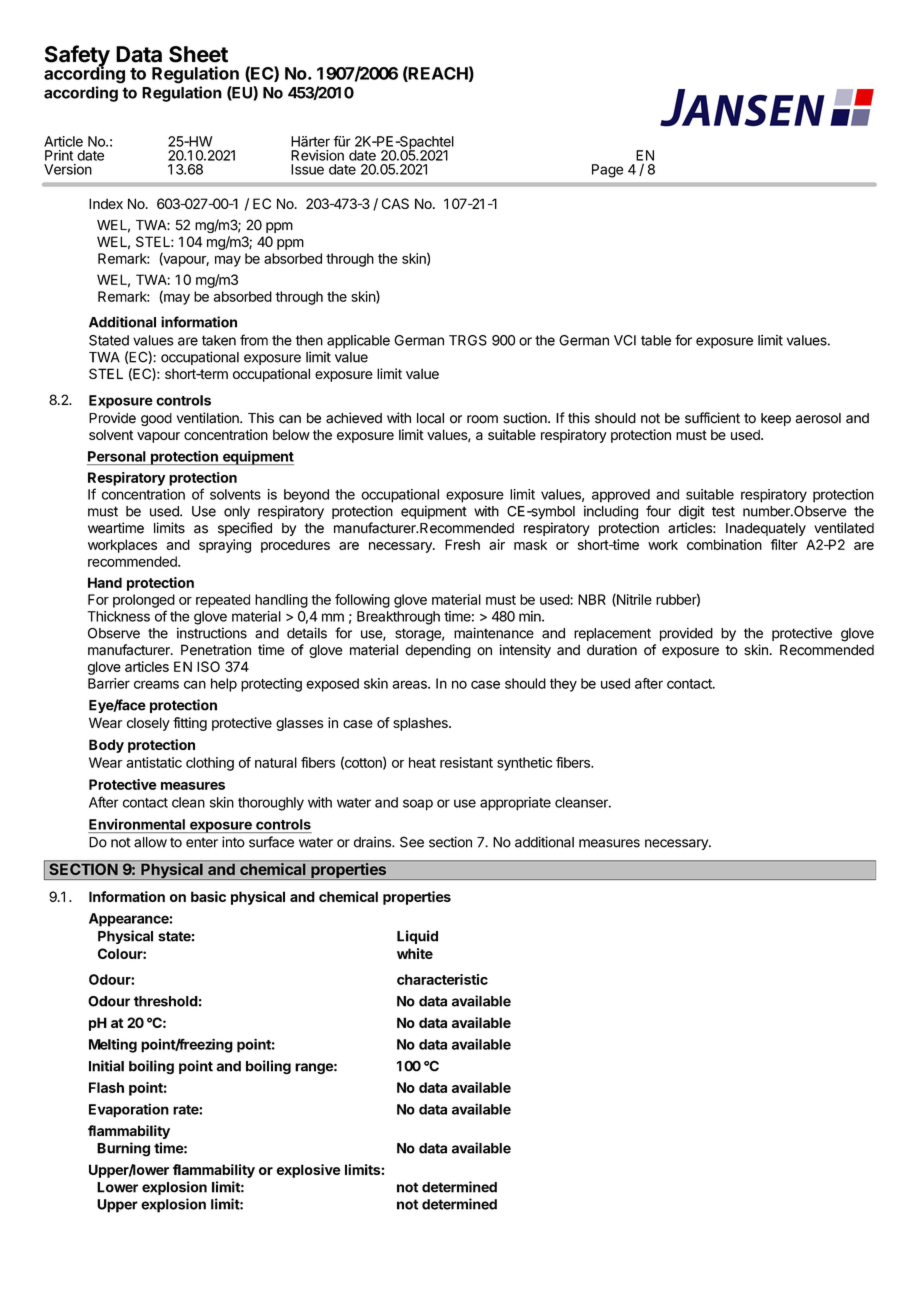  I want to click on combination, so click(724, 544).
